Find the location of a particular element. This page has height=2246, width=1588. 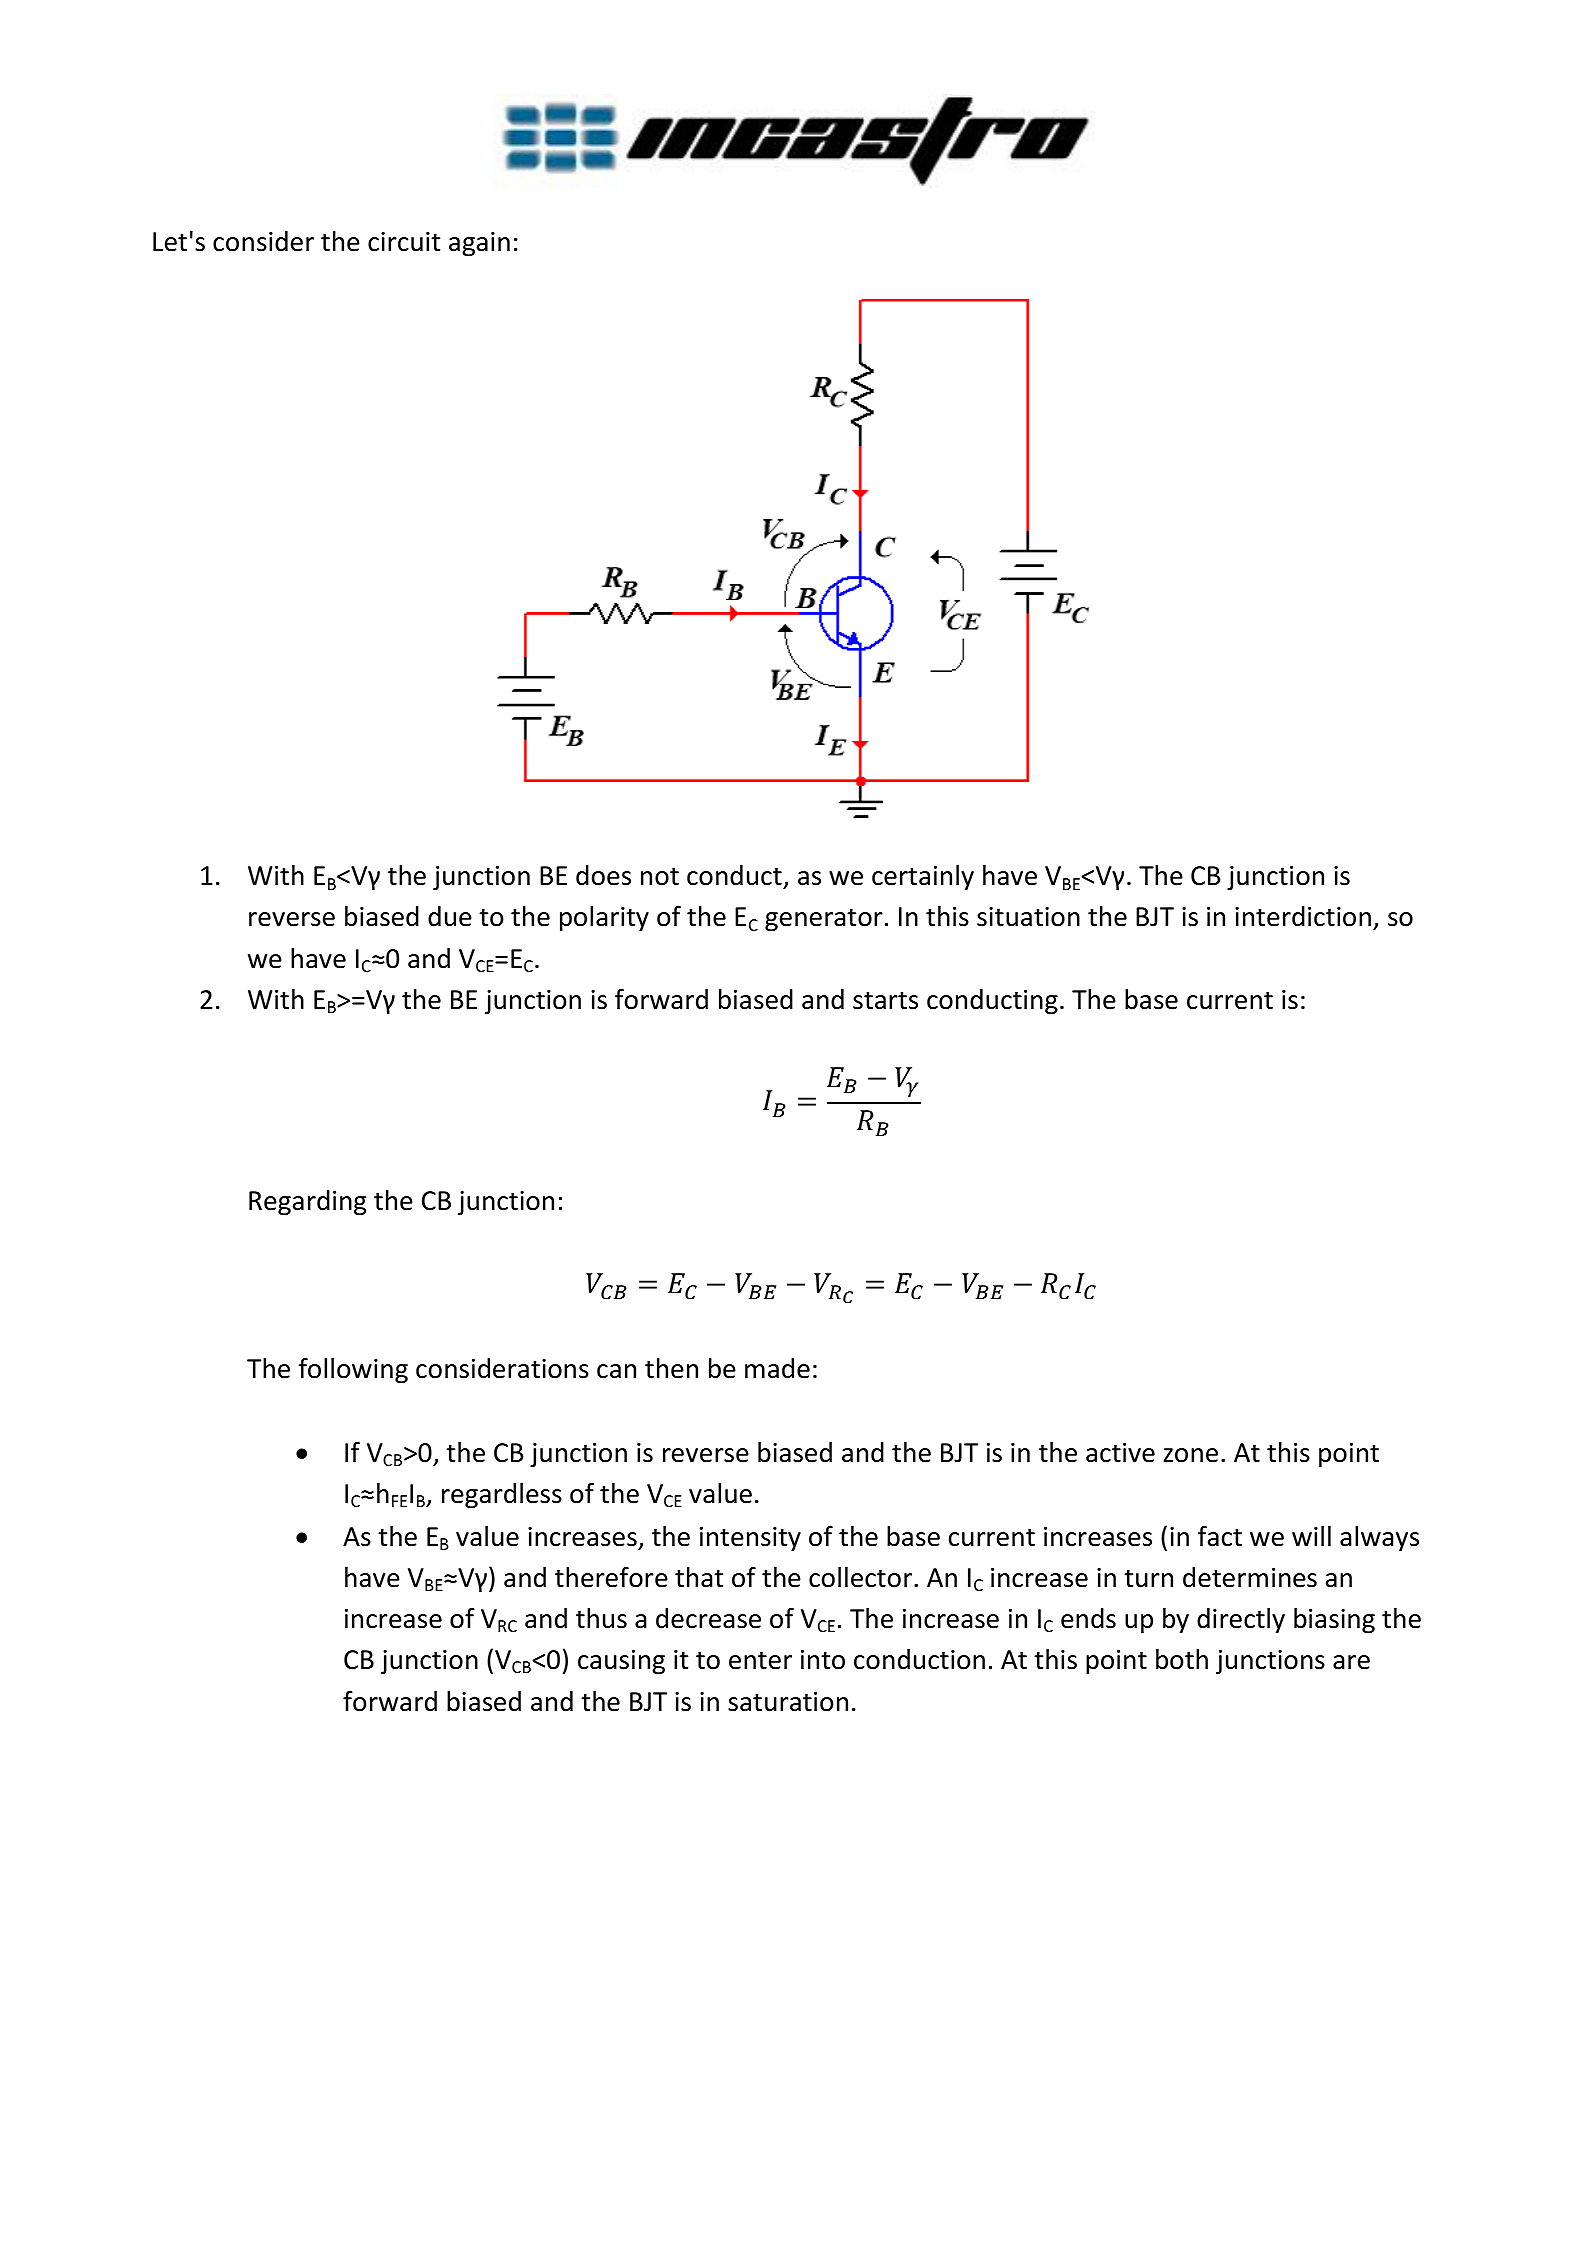

thus is located at coordinates (601, 1618).
